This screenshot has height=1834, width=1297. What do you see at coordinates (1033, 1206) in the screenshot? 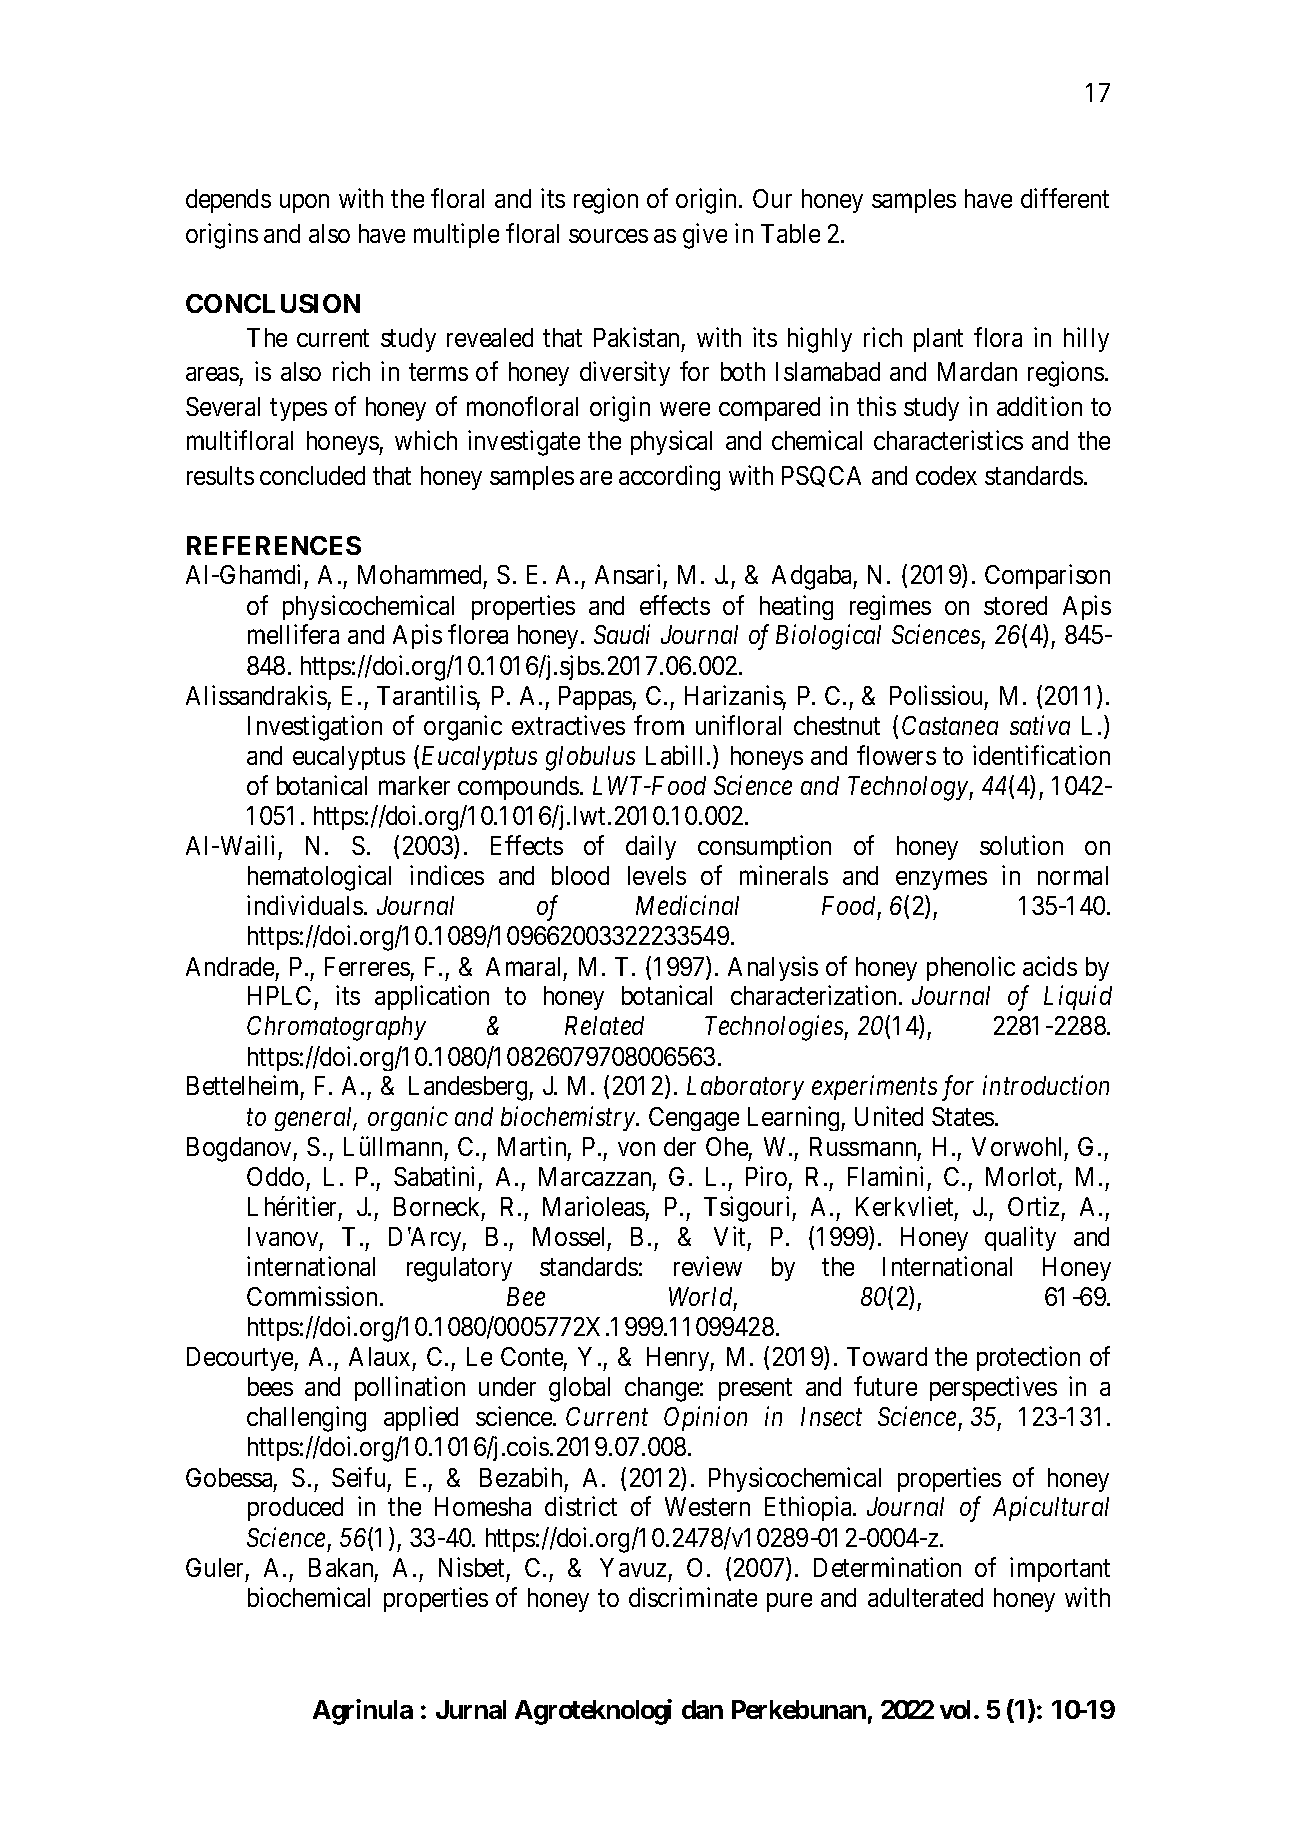
I see `Ortiz` at bounding box center [1033, 1206].
